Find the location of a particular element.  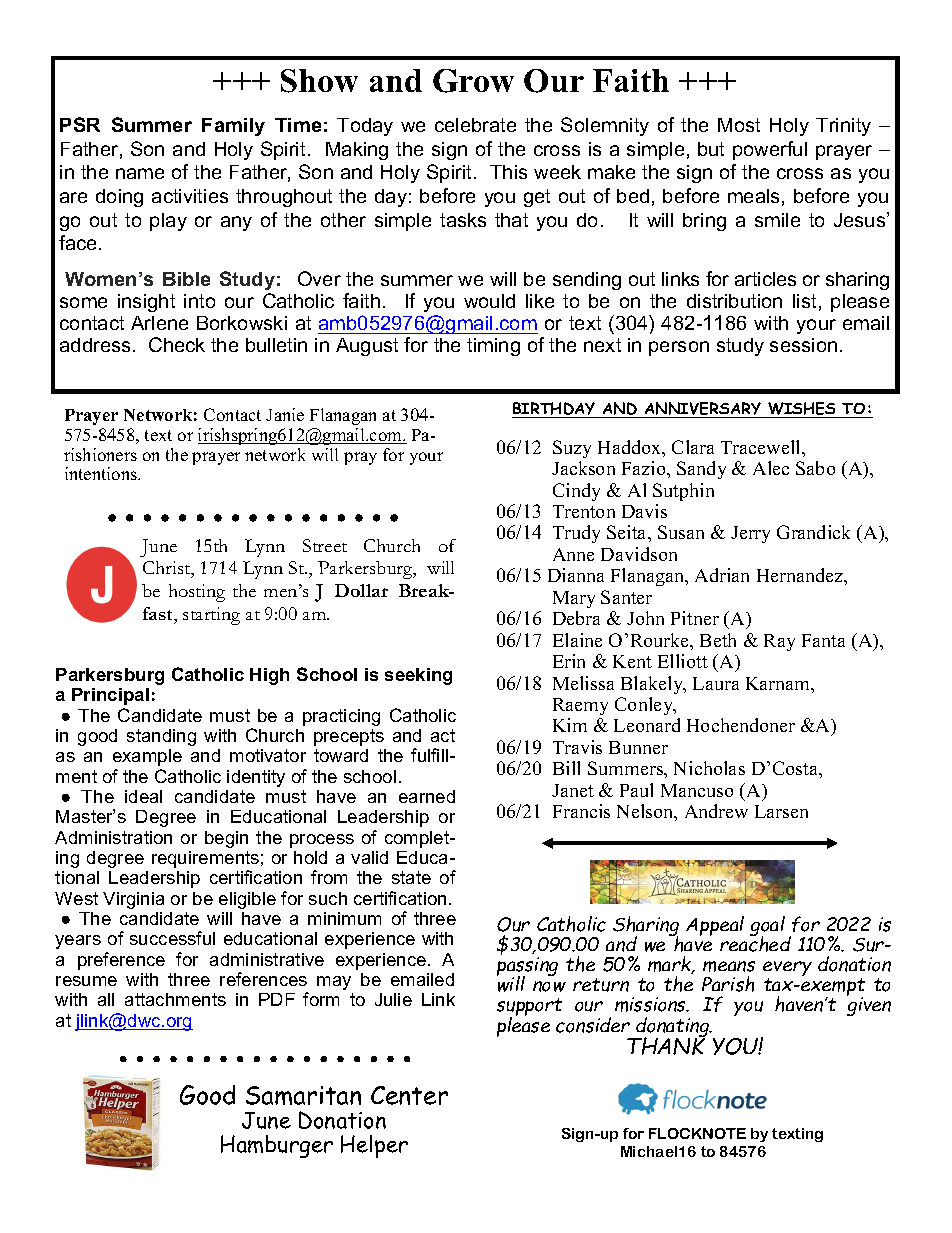

Family is located at coordinates (233, 127).
